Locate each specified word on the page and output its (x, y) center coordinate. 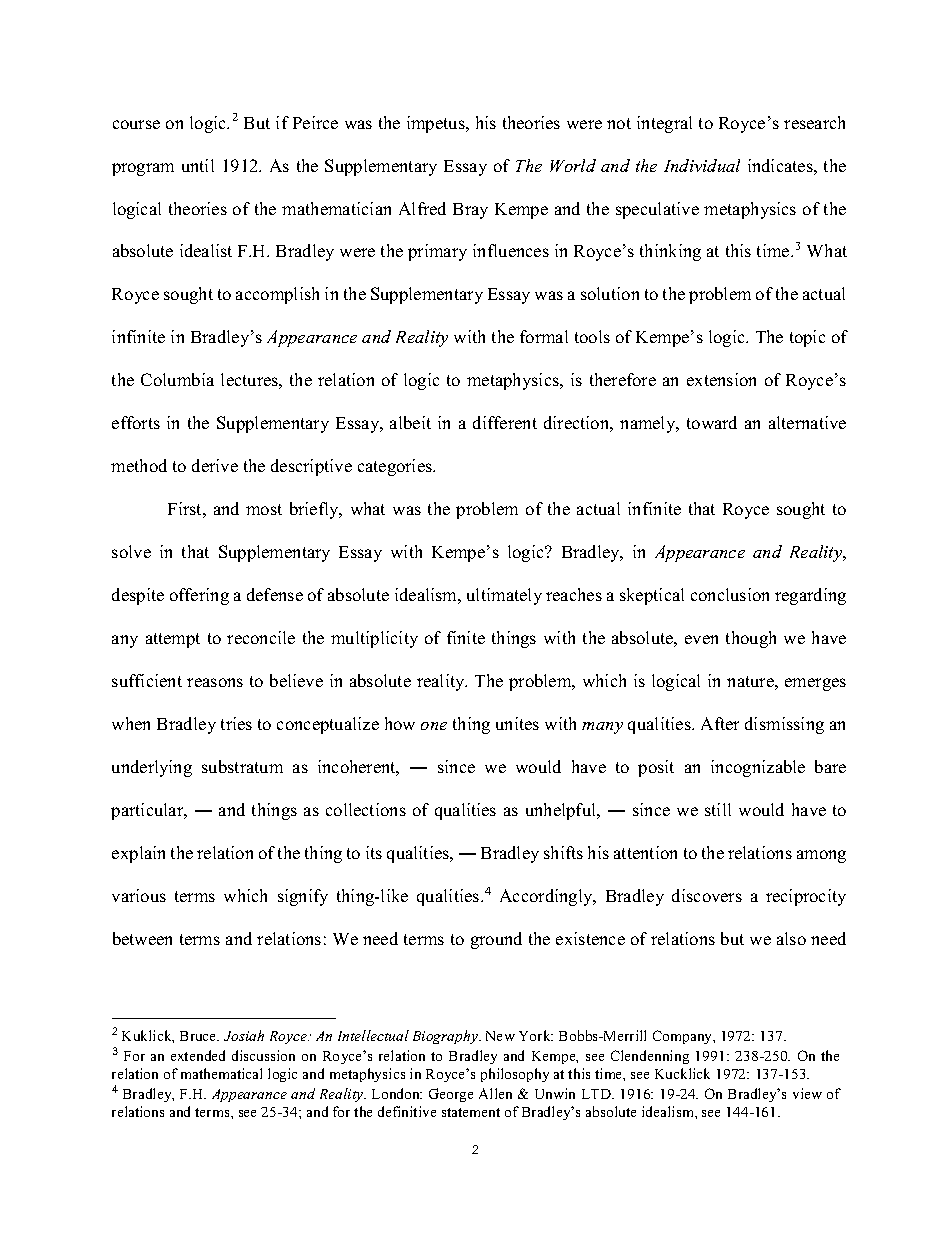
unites (517, 723)
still (718, 809)
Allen (495, 1093)
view (807, 1093)
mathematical (221, 1073)
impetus (437, 124)
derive (215, 465)
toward (712, 422)
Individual (702, 165)
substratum (242, 766)
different (505, 422)
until (198, 165)
